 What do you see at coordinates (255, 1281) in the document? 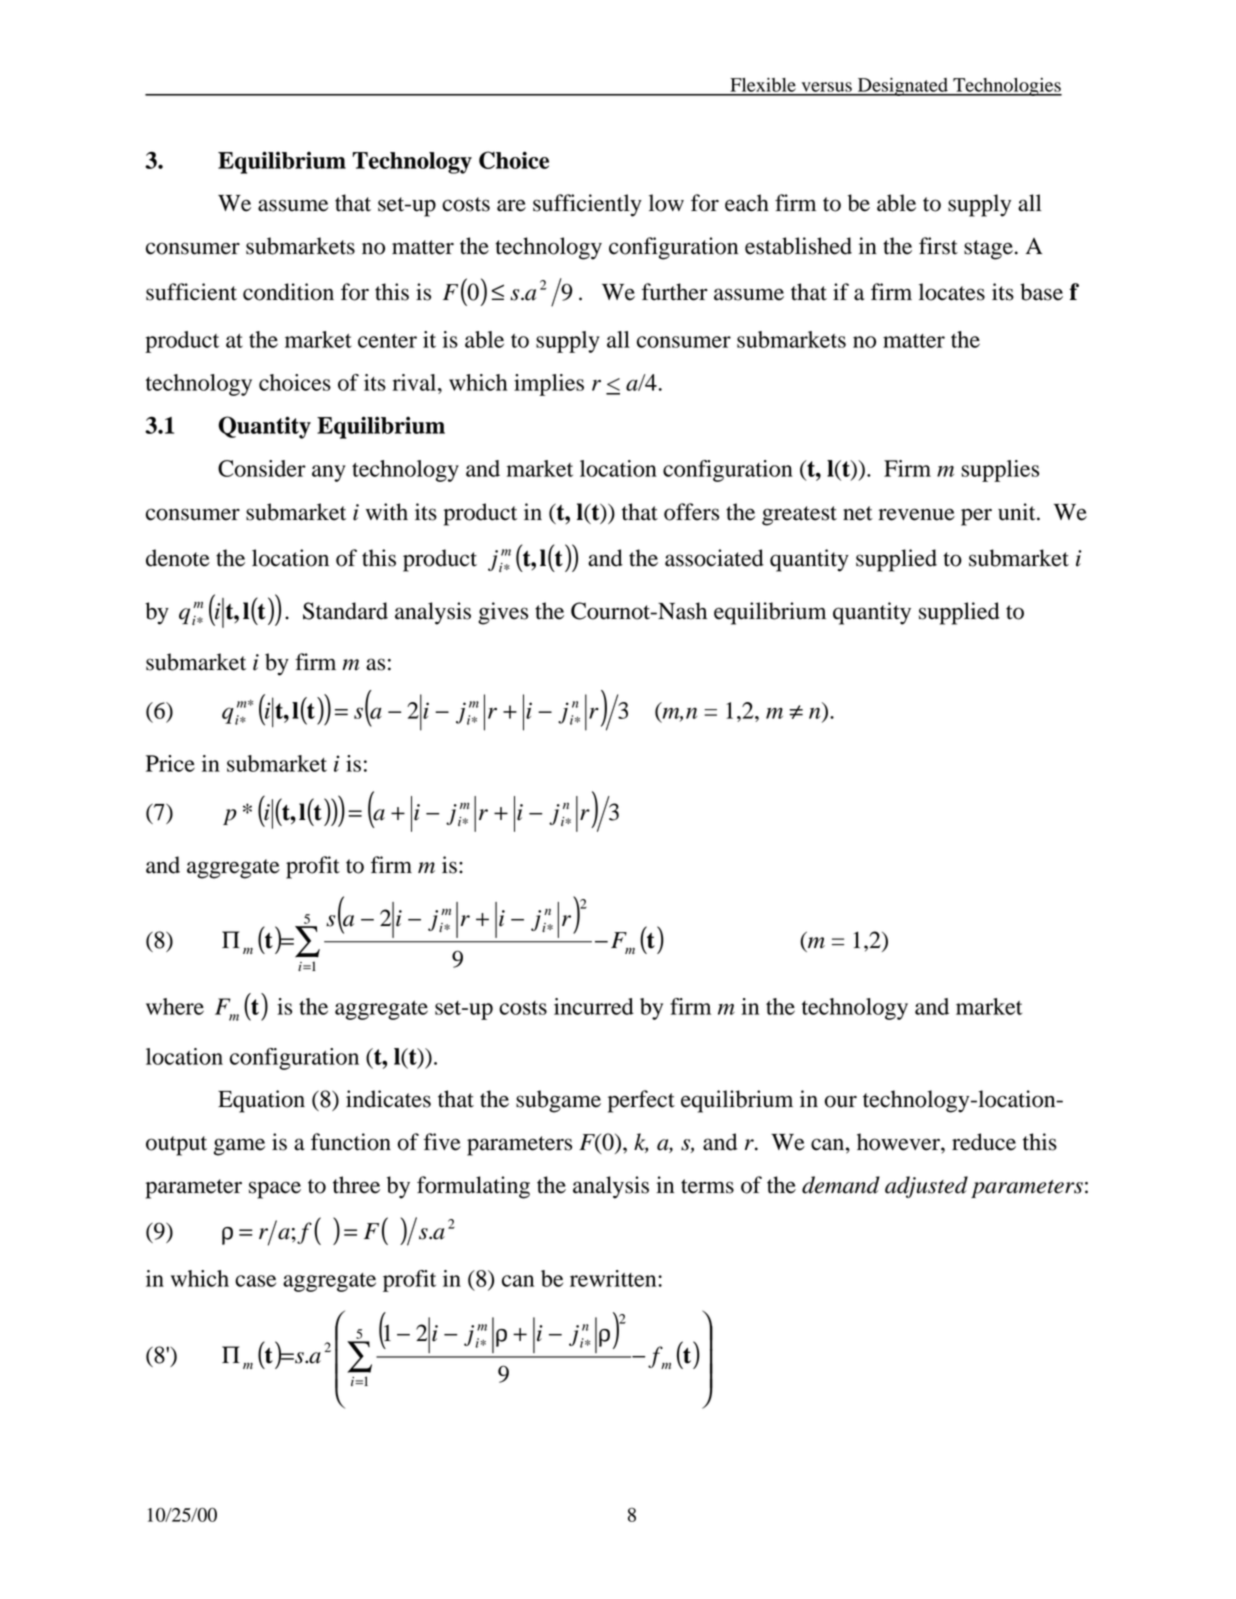
I see `case` at bounding box center [255, 1281].
